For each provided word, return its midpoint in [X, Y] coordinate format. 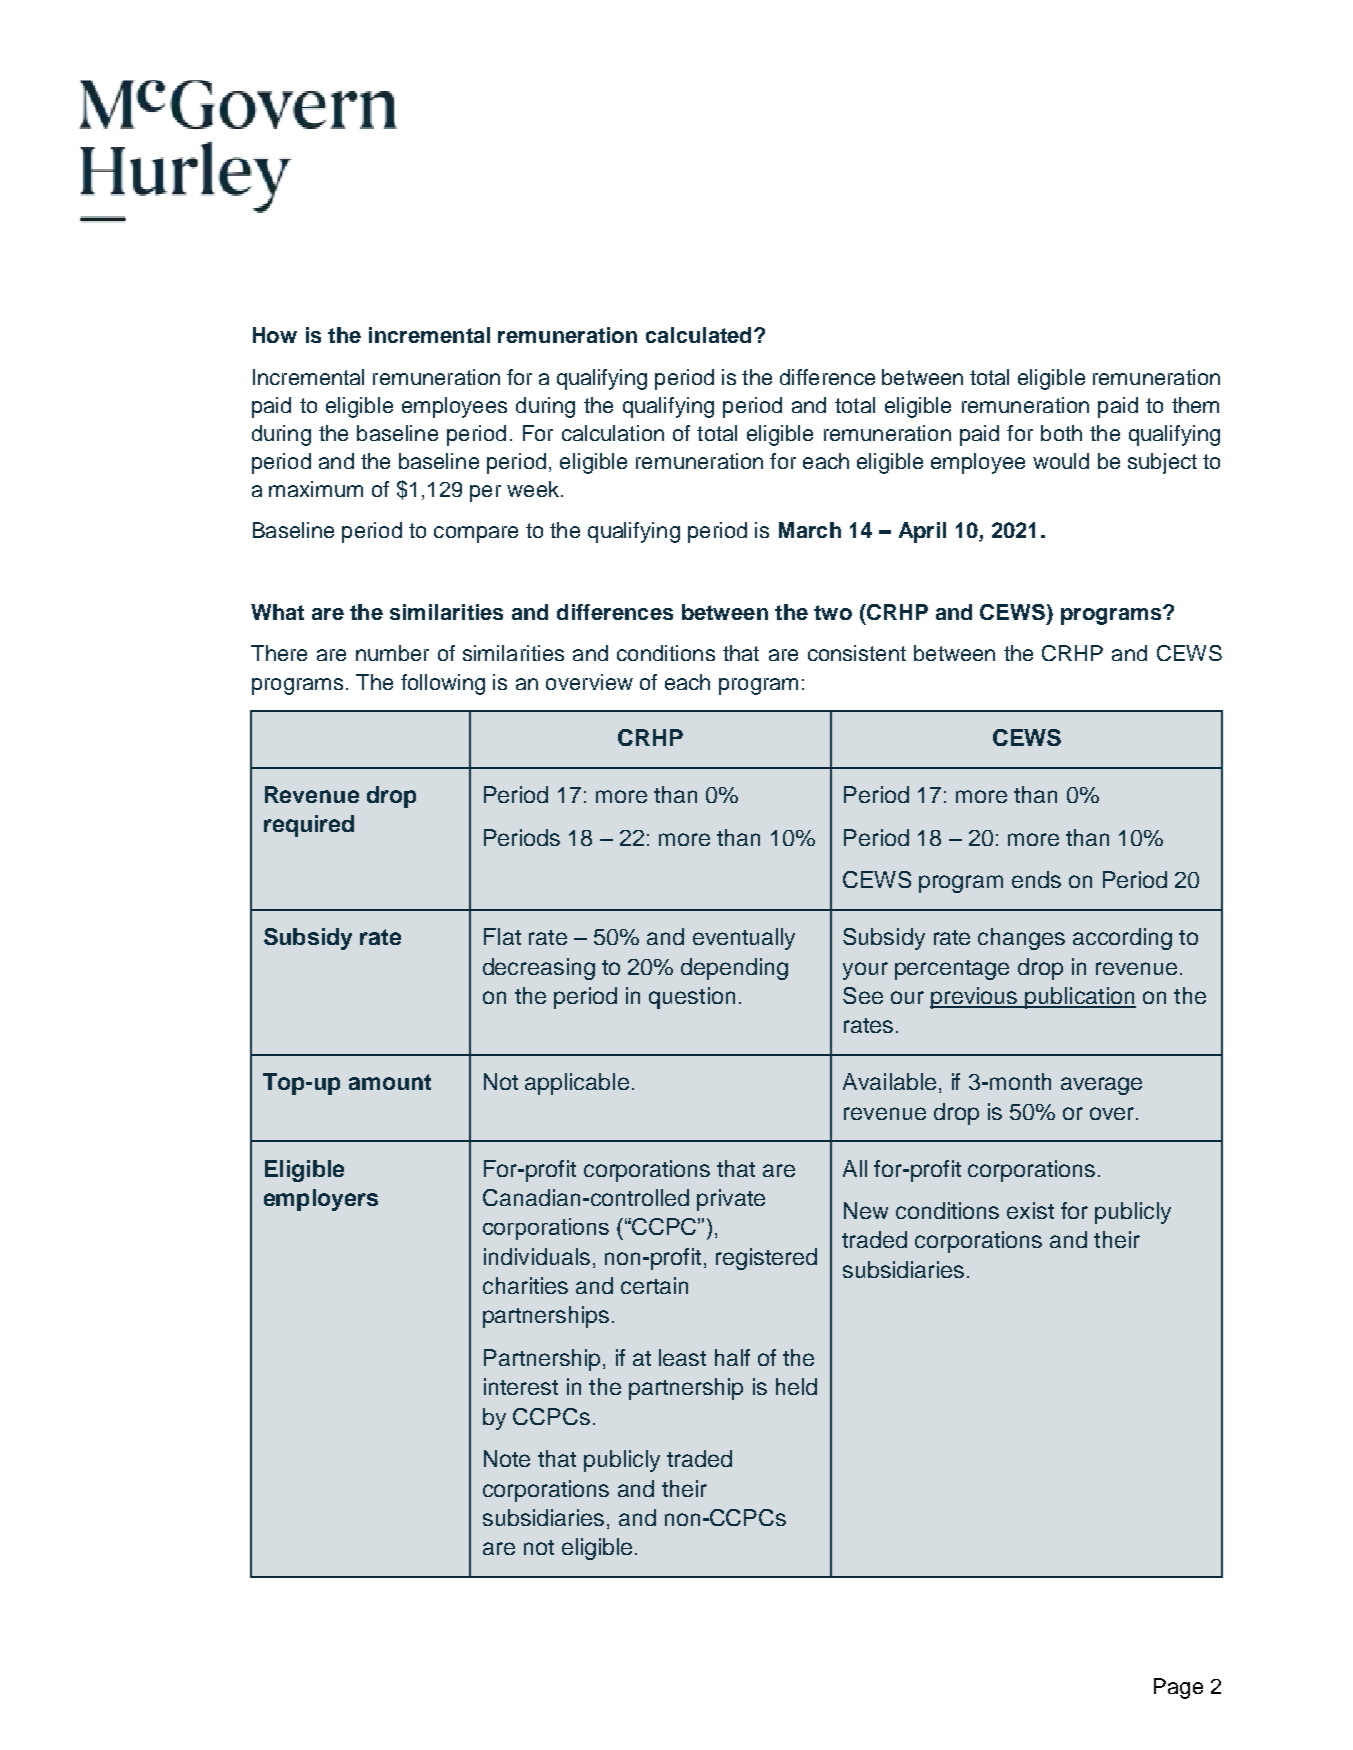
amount [390, 1082]
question [692, 998]
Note [507, 1458]
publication [1080, 998]
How [275, 335]
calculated [698, 335]
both [1061, 433]
